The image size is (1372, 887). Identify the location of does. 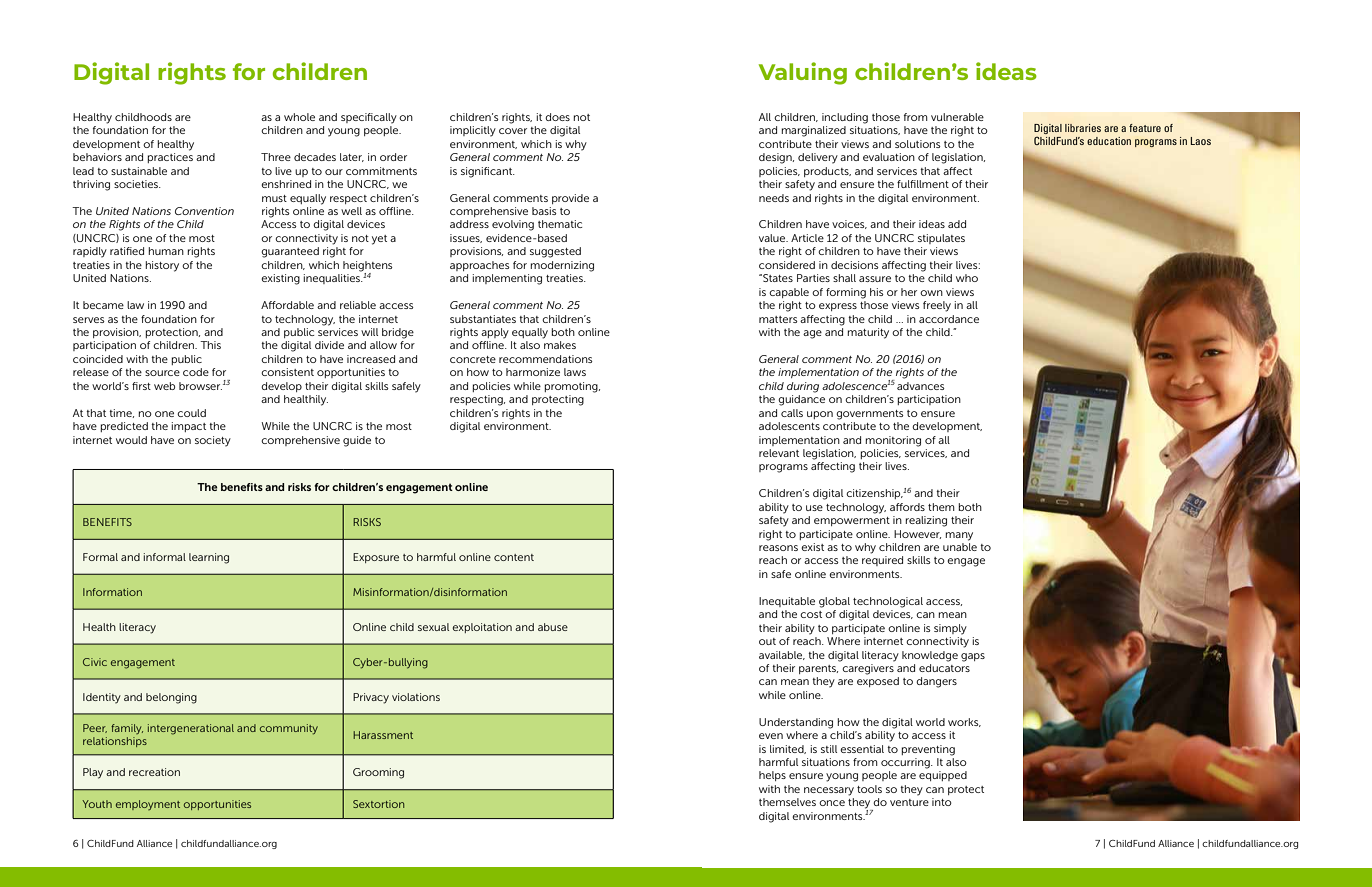
(557, 117).
